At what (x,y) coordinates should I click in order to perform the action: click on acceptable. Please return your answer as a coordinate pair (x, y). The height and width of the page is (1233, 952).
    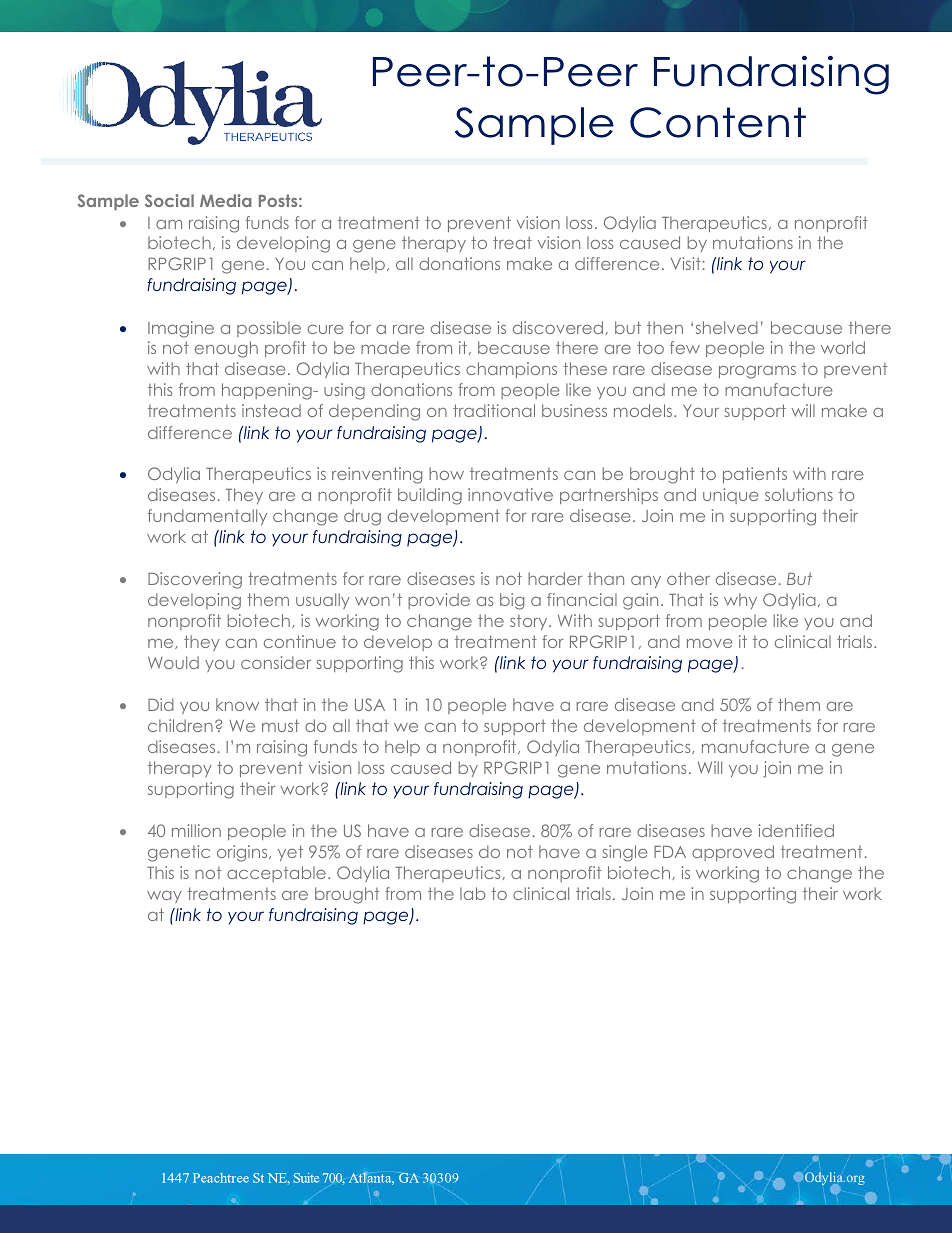
    Looking at the image, I should click on (276, 874).
